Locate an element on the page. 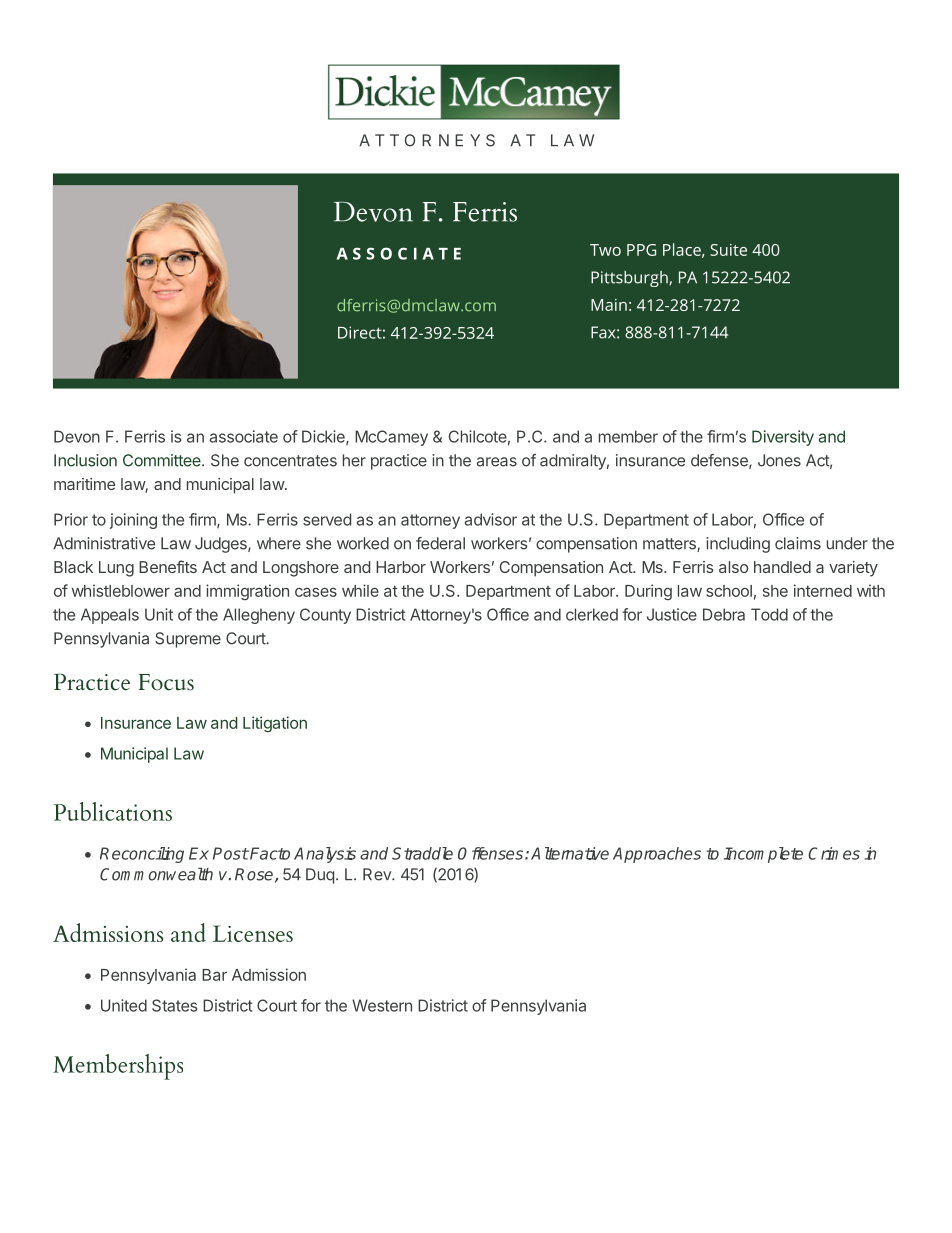 The width and height of the image is (952, 1233). Suite is located at coordinates (728, 250).
